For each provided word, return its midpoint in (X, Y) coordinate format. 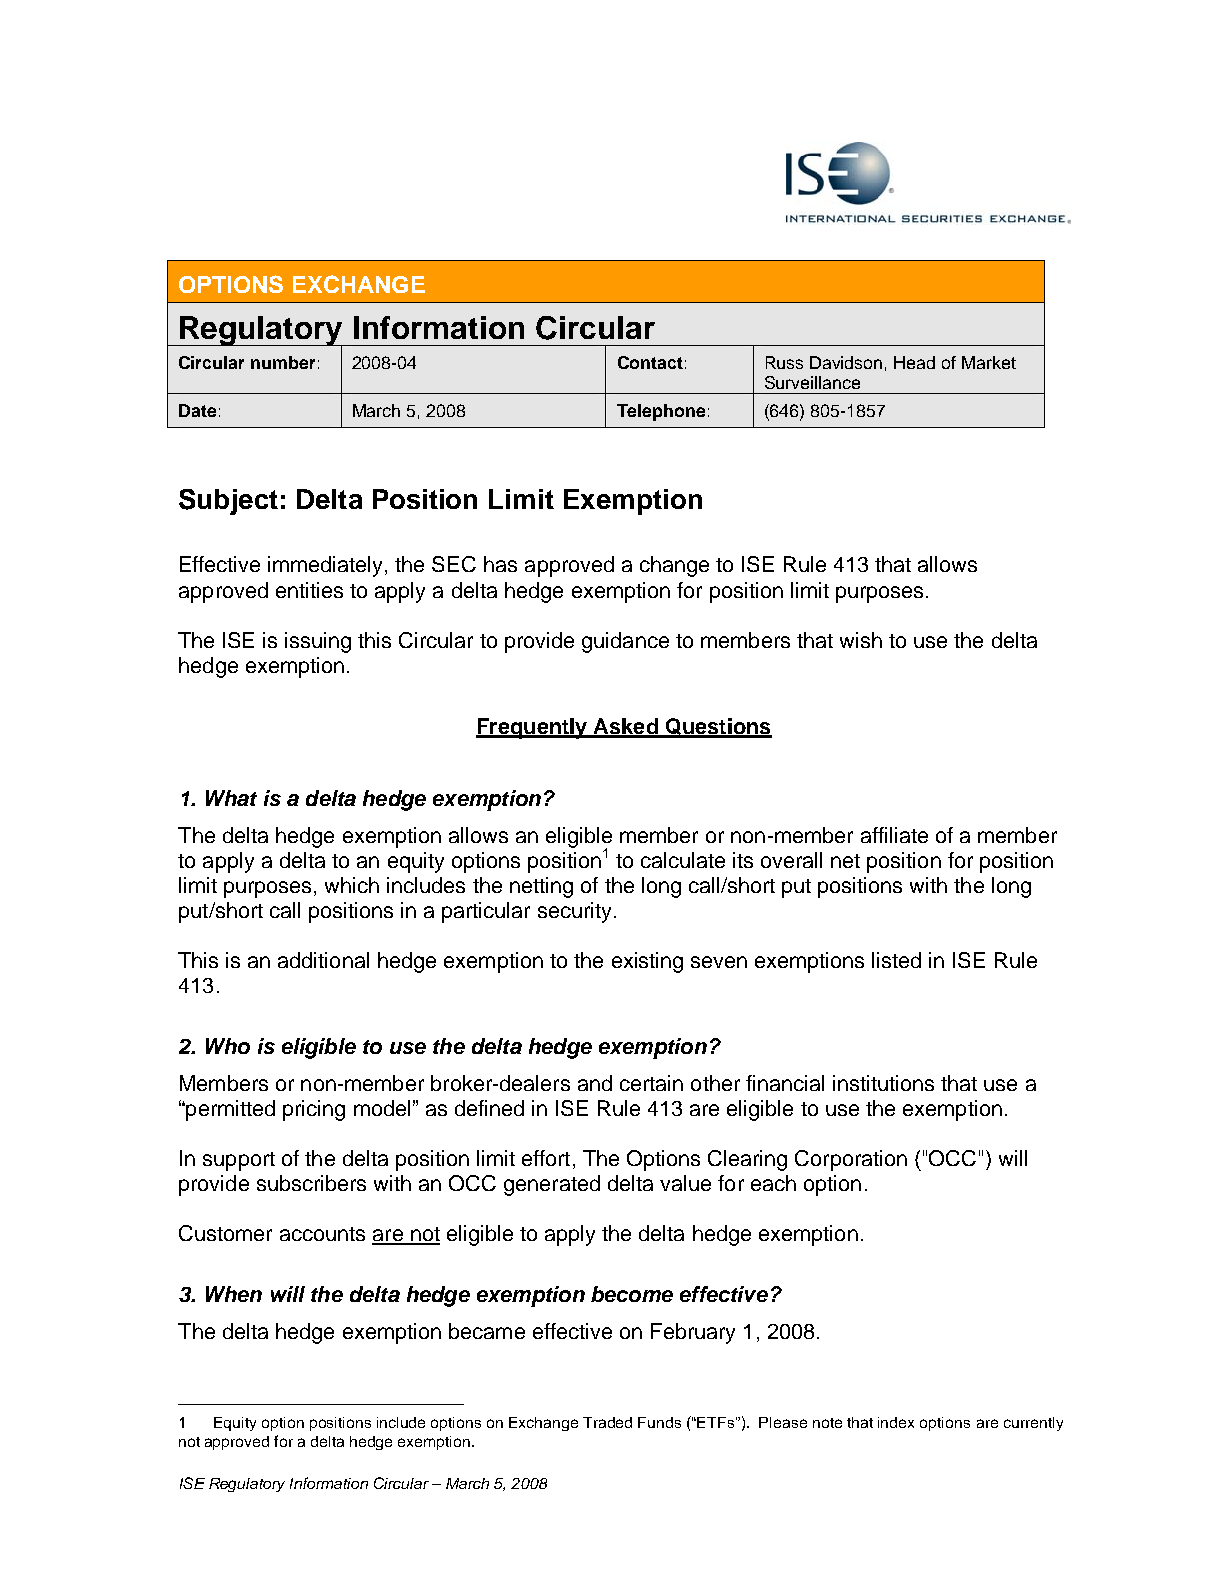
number (283, 362)
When (234, 1294)
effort (546, 1158)
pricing (314, 1110)
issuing (318, 642)
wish (861, 640)
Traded (607, 1422)
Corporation (851, 1160)
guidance (625, 642)
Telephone (661, 412)
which (352, 885)
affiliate (894, 835)
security (574, 912)
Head (914, 362)
